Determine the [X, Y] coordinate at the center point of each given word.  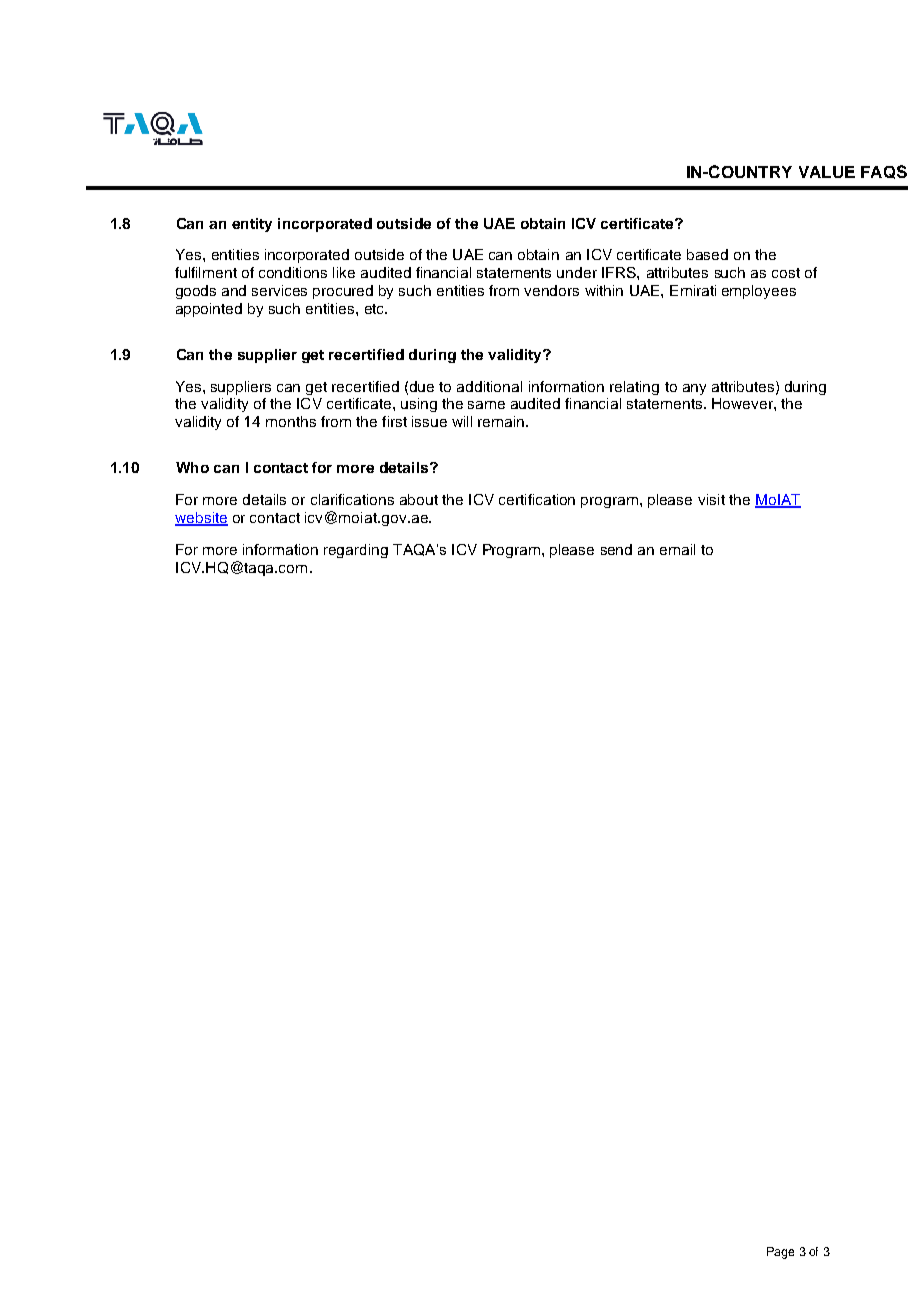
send [616, 549]
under [577, 272]
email [677, 549]
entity [252, 225]
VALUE [827, 172]
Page [780, 1253]
